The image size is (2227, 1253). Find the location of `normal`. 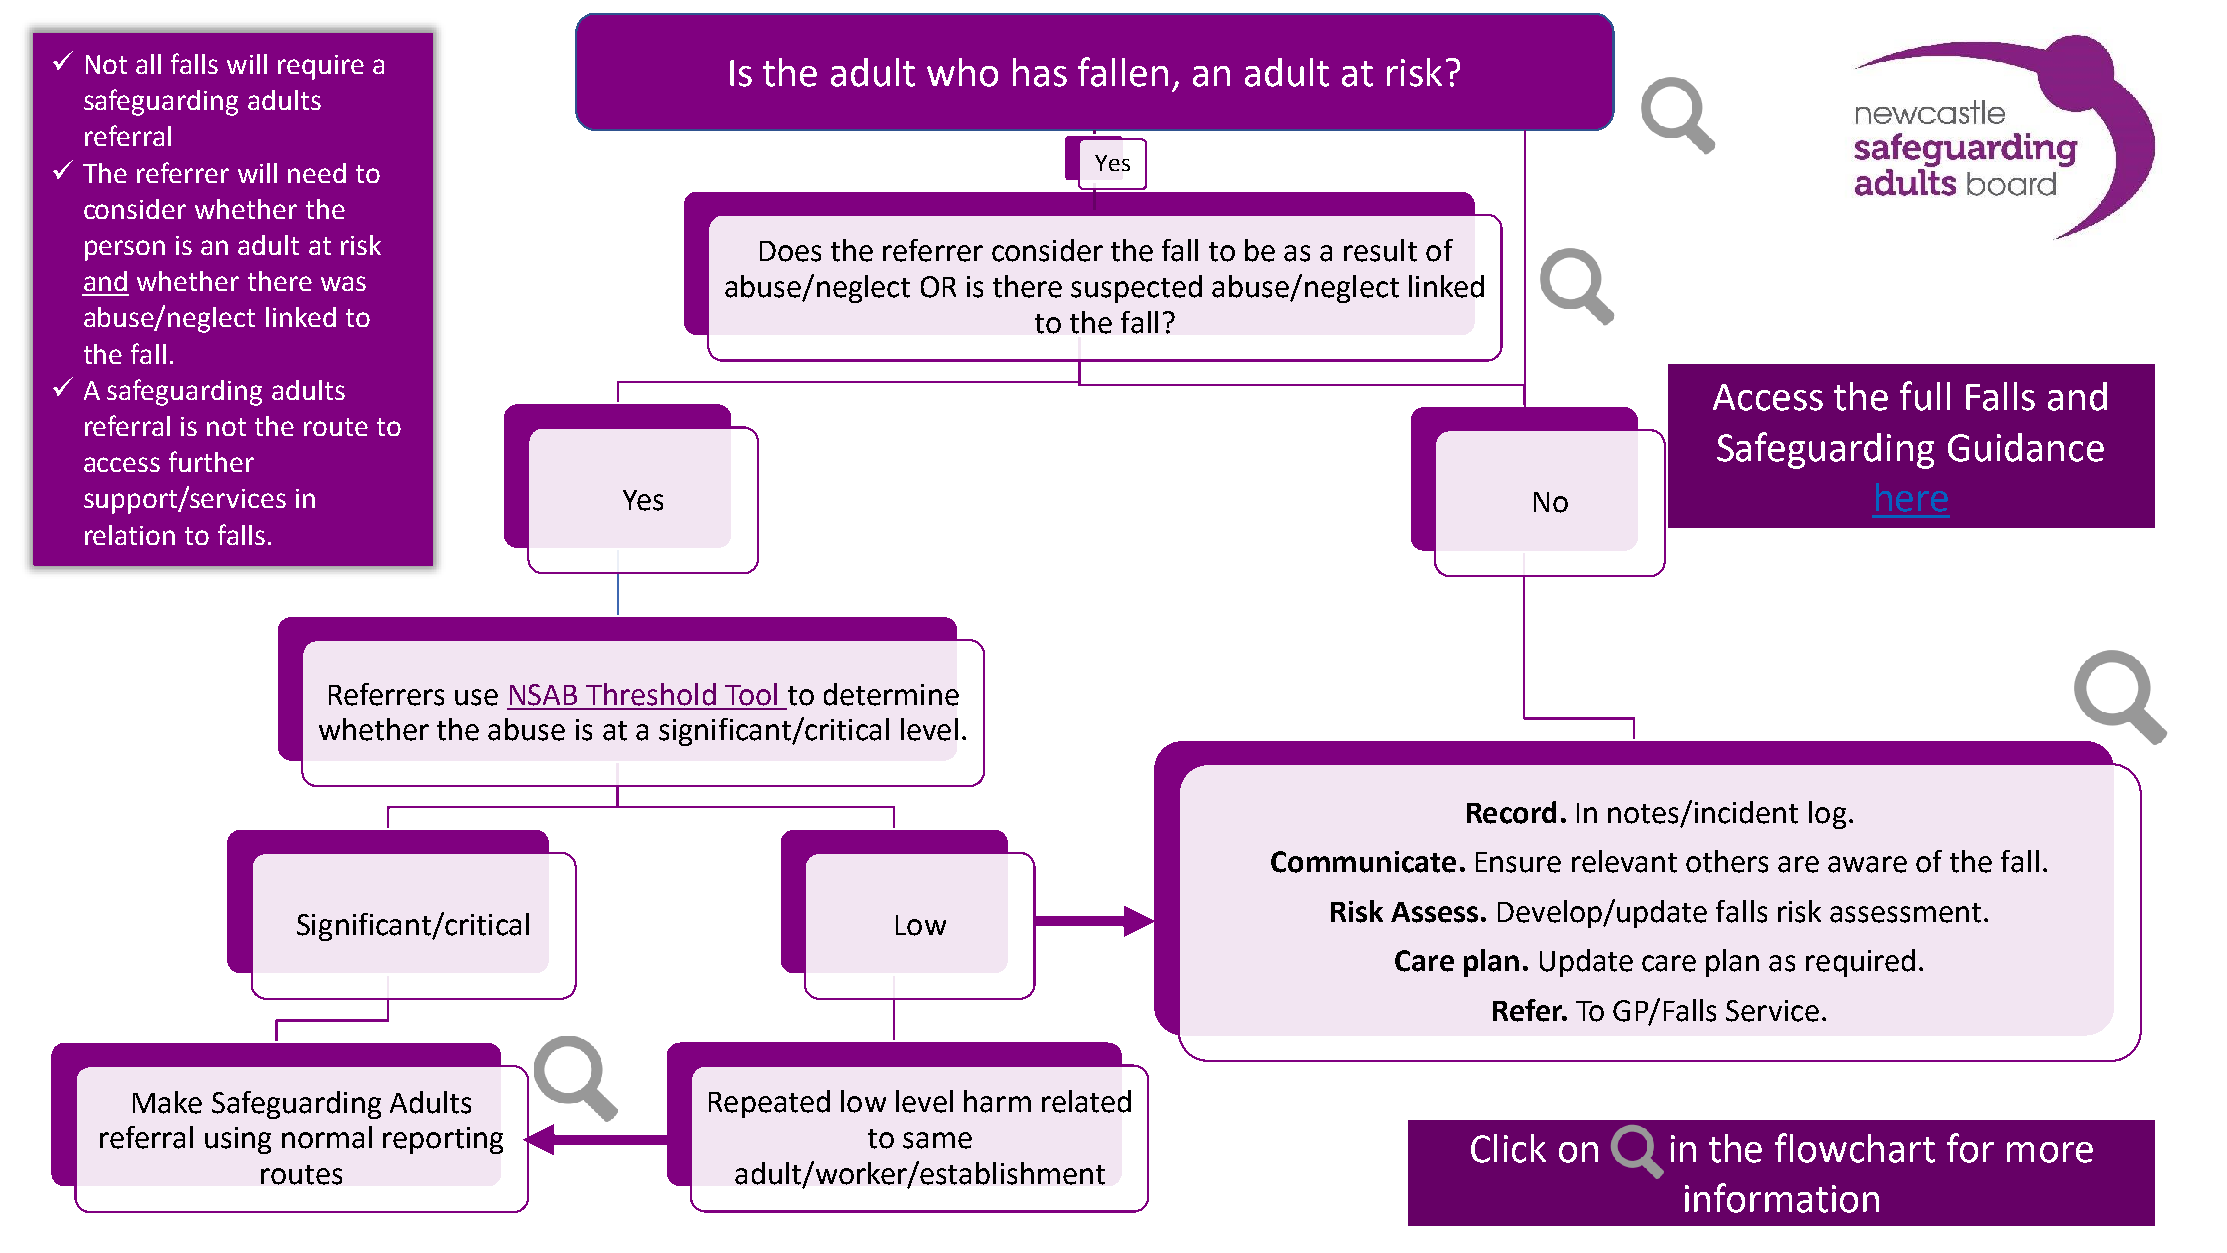

normal is located at coordinates (327, 1137).
